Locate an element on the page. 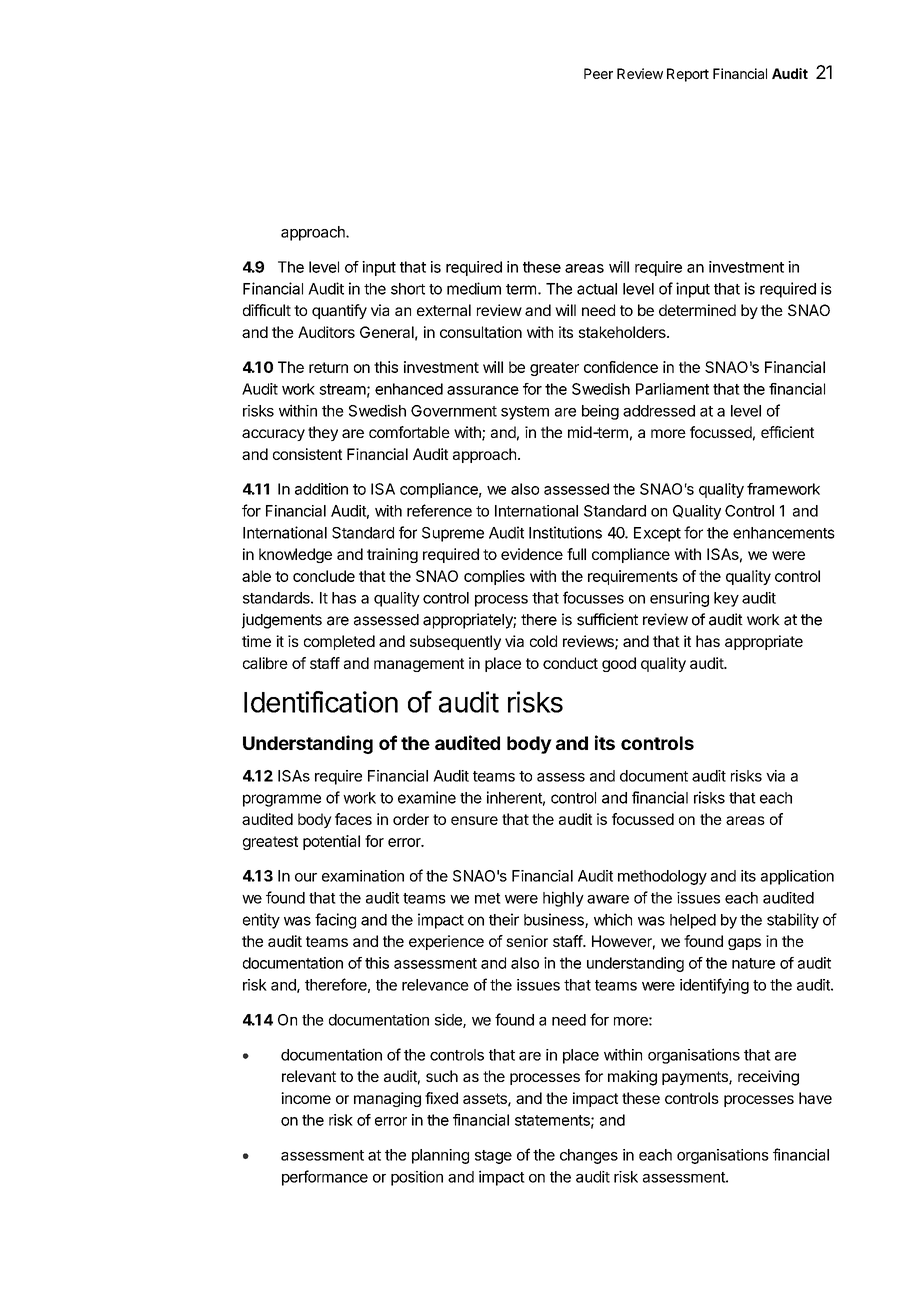 The image size is (924, 1308). performance is located at coordinates (325, 1178).
